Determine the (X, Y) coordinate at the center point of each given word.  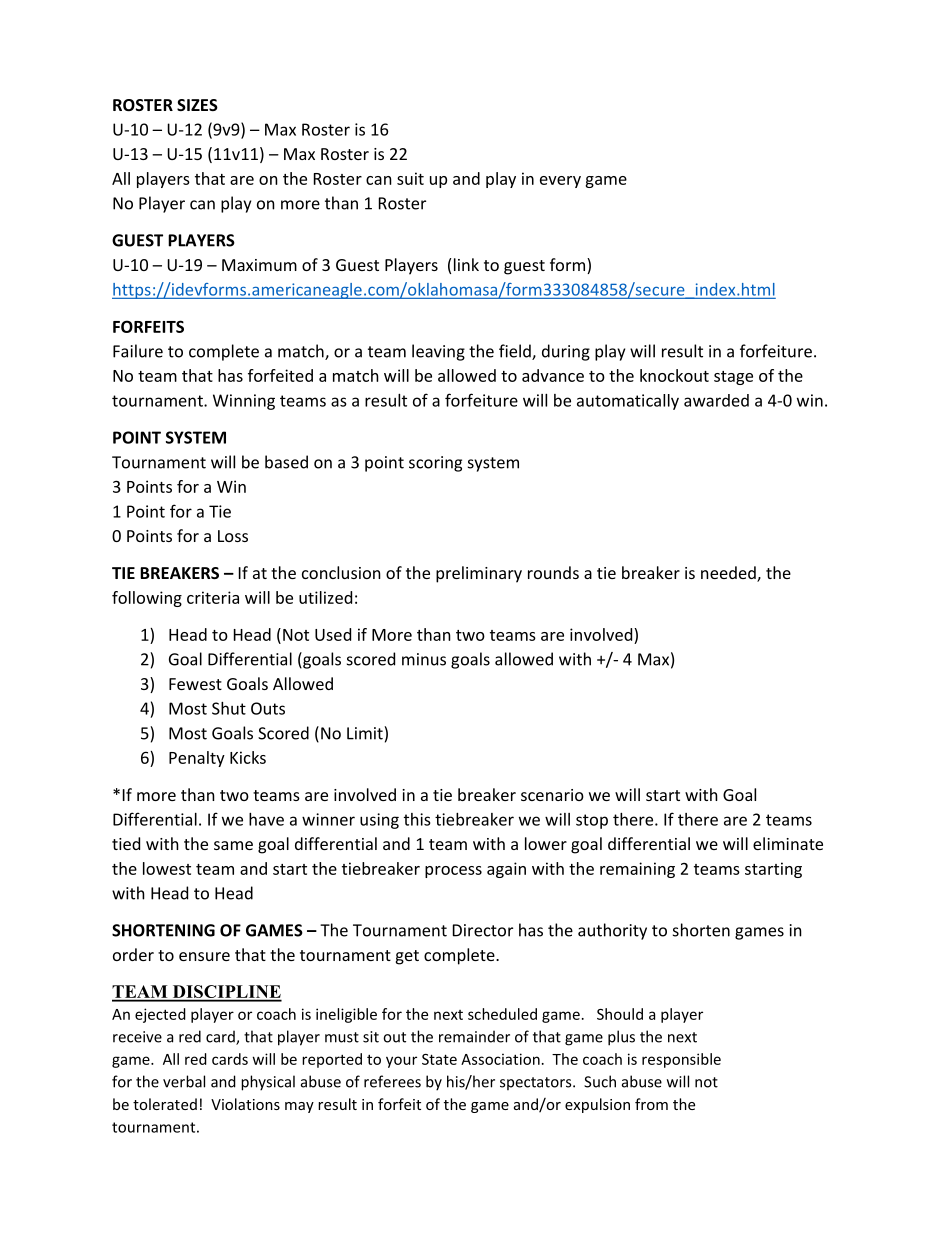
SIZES (197, 105)
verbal (184, 1081)
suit (410, 178)
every (560, 182)
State (439, 1059)
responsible (681, 1060)
